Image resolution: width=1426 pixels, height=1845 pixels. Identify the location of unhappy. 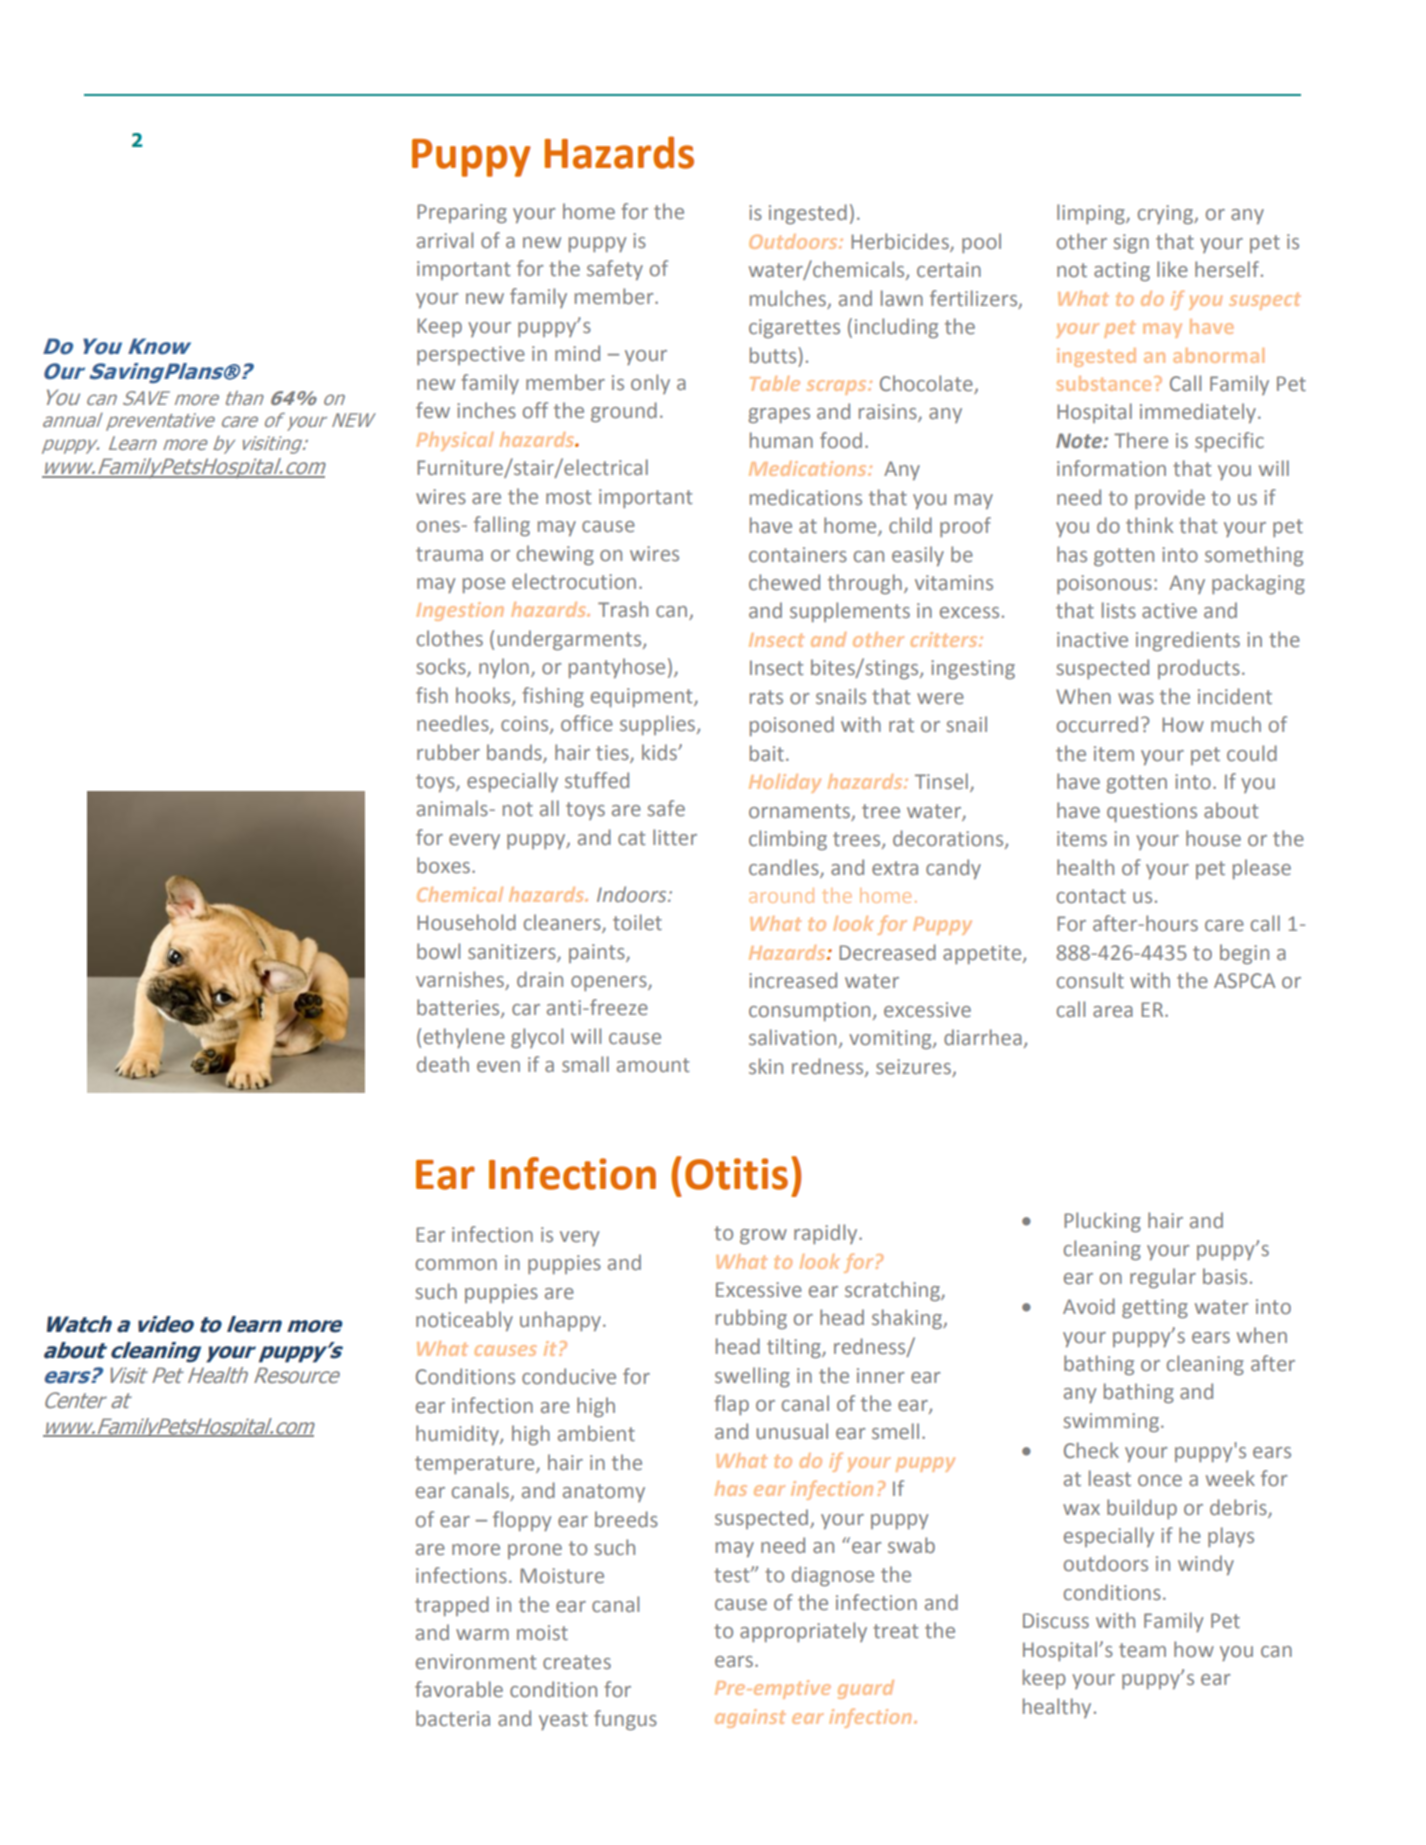
(562, 1321).
